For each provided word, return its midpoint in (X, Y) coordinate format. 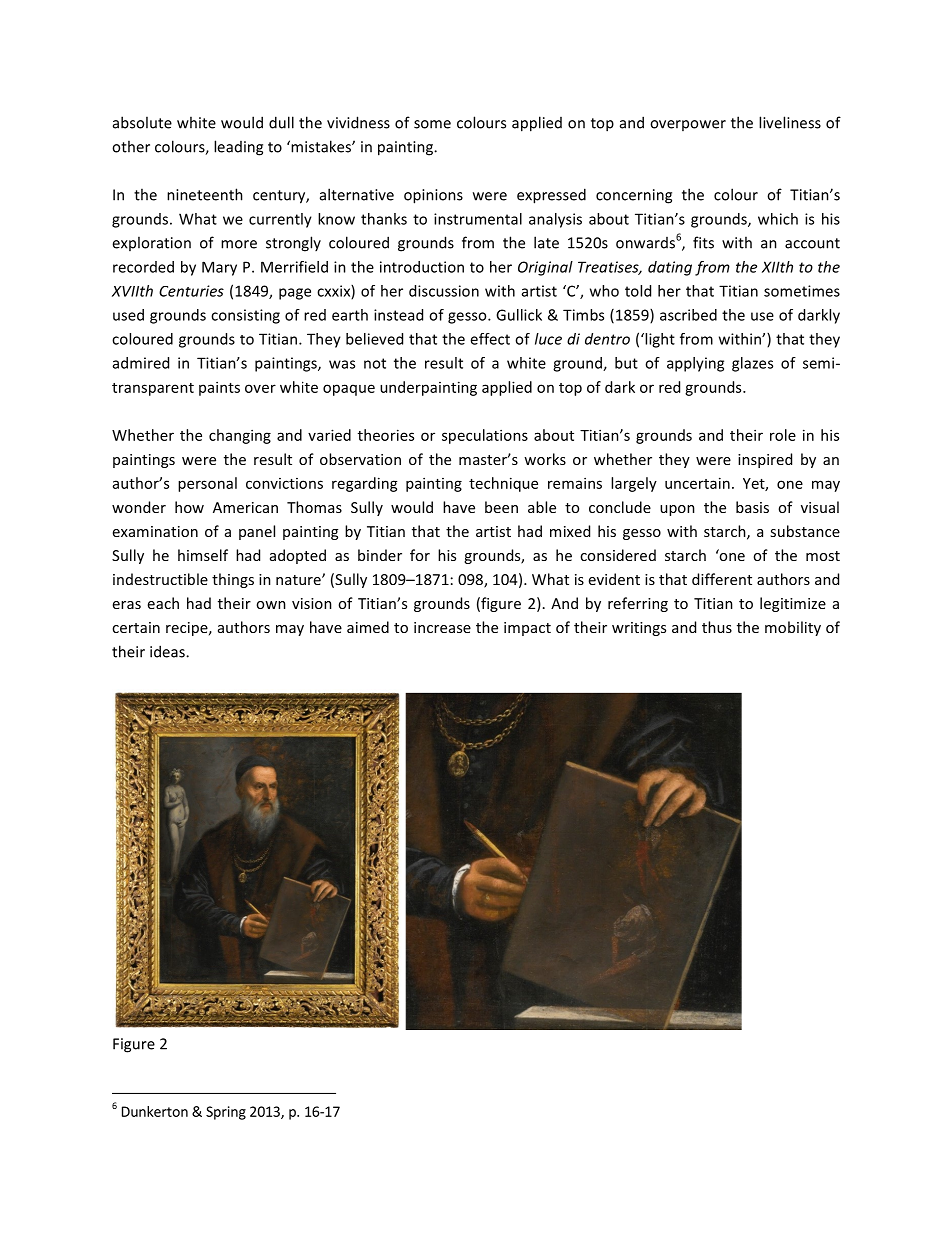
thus (717, 627)
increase (442, 627)
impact (527, 629)
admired (141, 363)
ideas (168, 651)
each (163, 603)
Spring (226, 1113)
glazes (752, 364)
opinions (433, 196)
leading (238, 148)
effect (490, 339)
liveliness (790, 122)
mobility (793, 628)
